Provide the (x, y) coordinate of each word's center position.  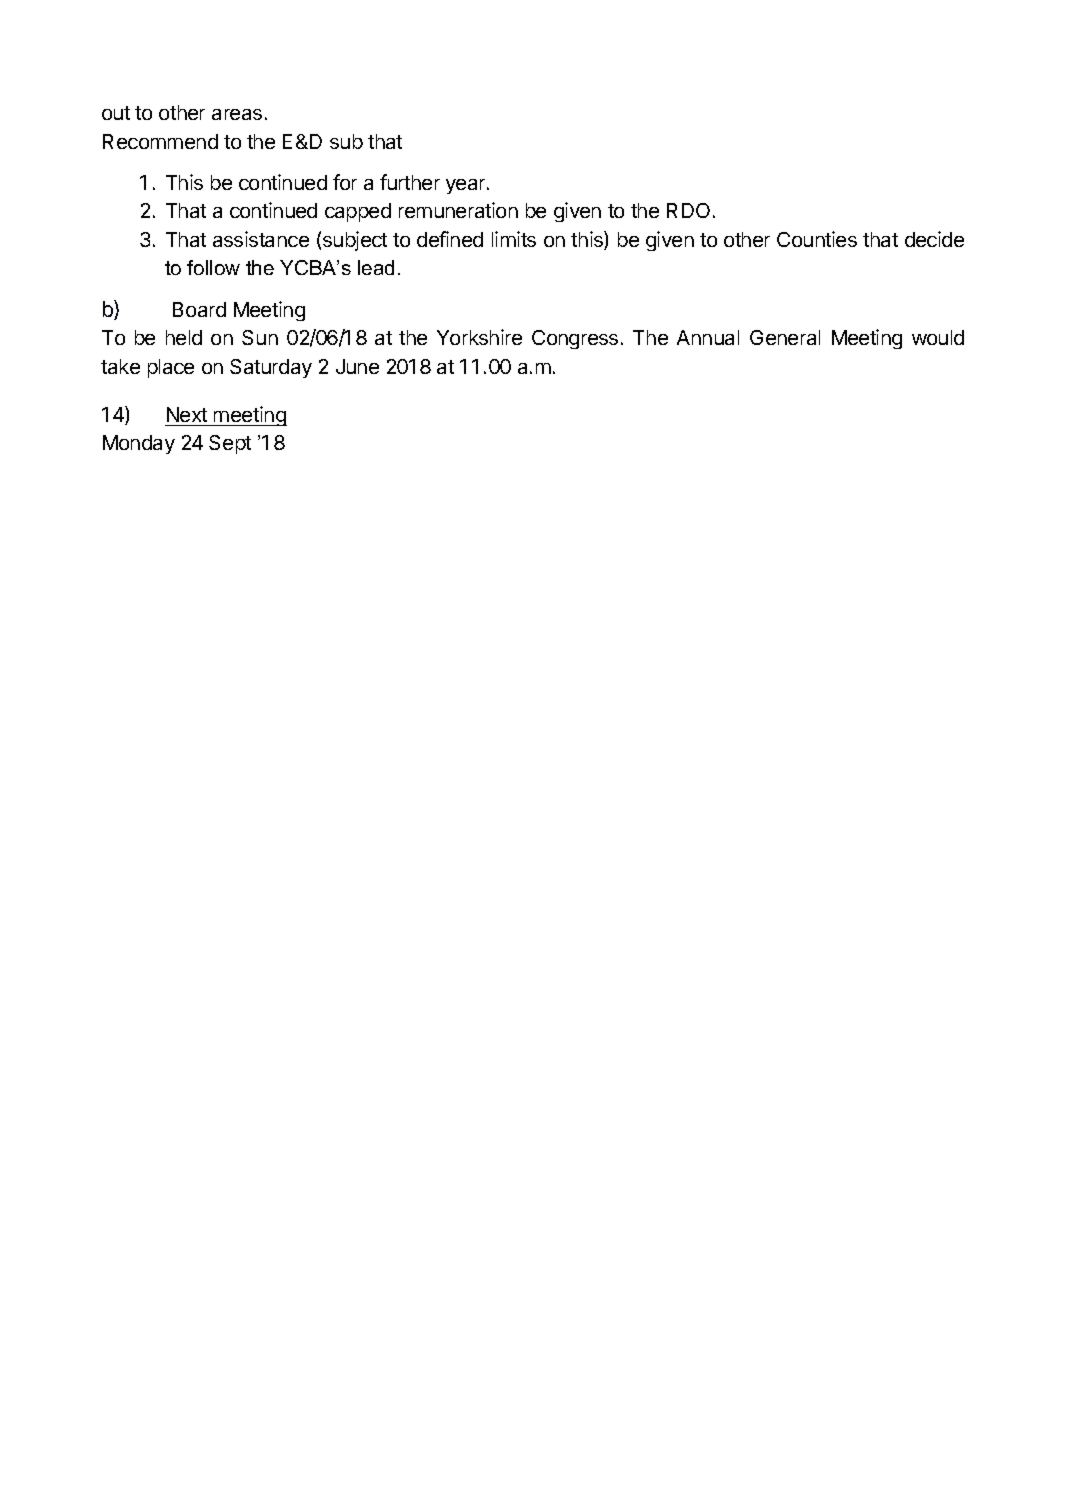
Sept (230, 444)
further (410, 182)
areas (237, 114)
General (785, 337)
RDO (688, 210)
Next (187, 414)
